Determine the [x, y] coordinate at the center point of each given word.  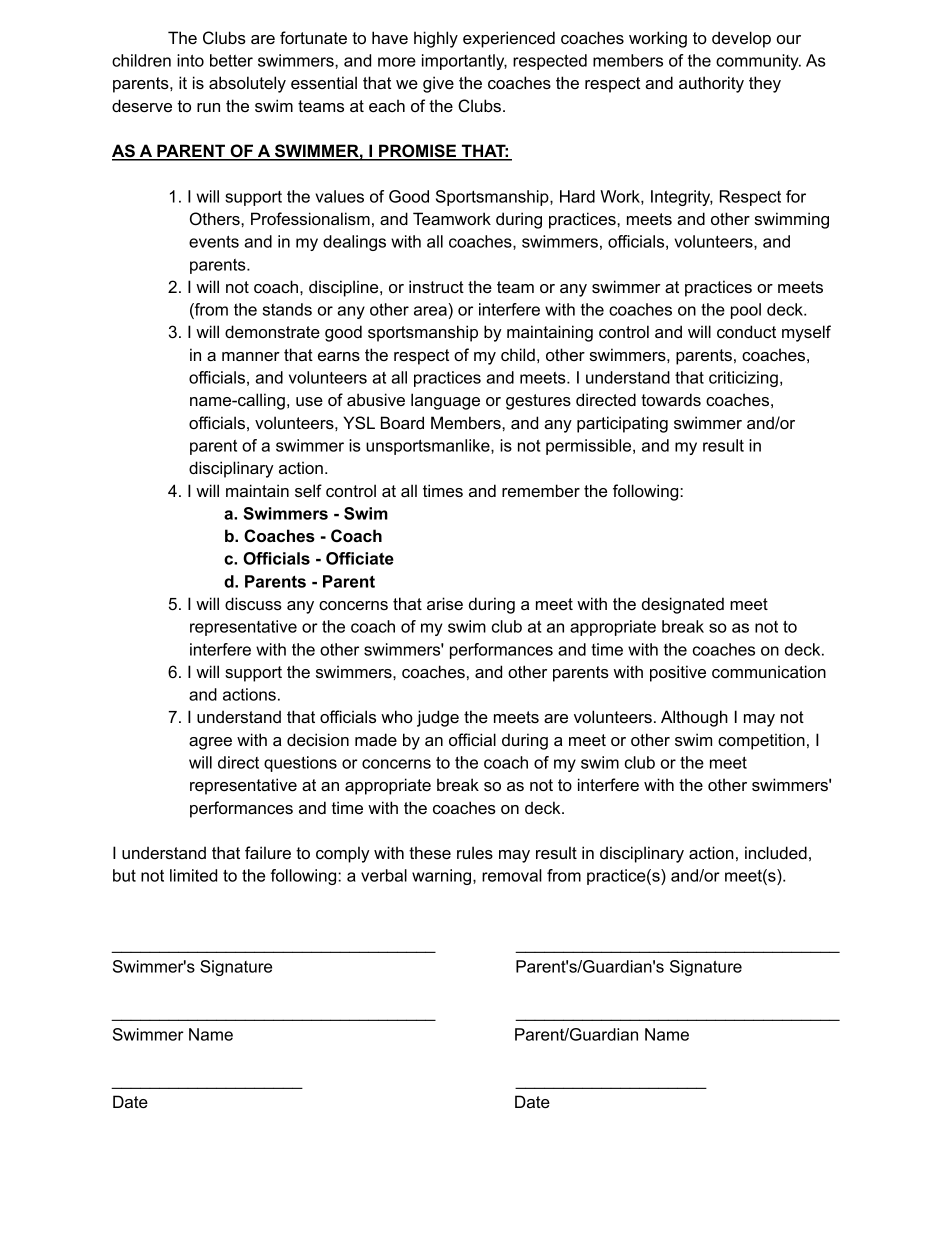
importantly [464, 62]
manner [251, 356]
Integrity [682, 198]
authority [711, 84]
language [445, 401]
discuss [253, 603]
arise [445, 603]
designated [683, 605]
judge [438, 718]
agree [210, 743]
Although [694, 718]
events [214, 241]
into [190, 60]
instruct [436, 286]
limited [193, 875]
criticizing [743, 379]
